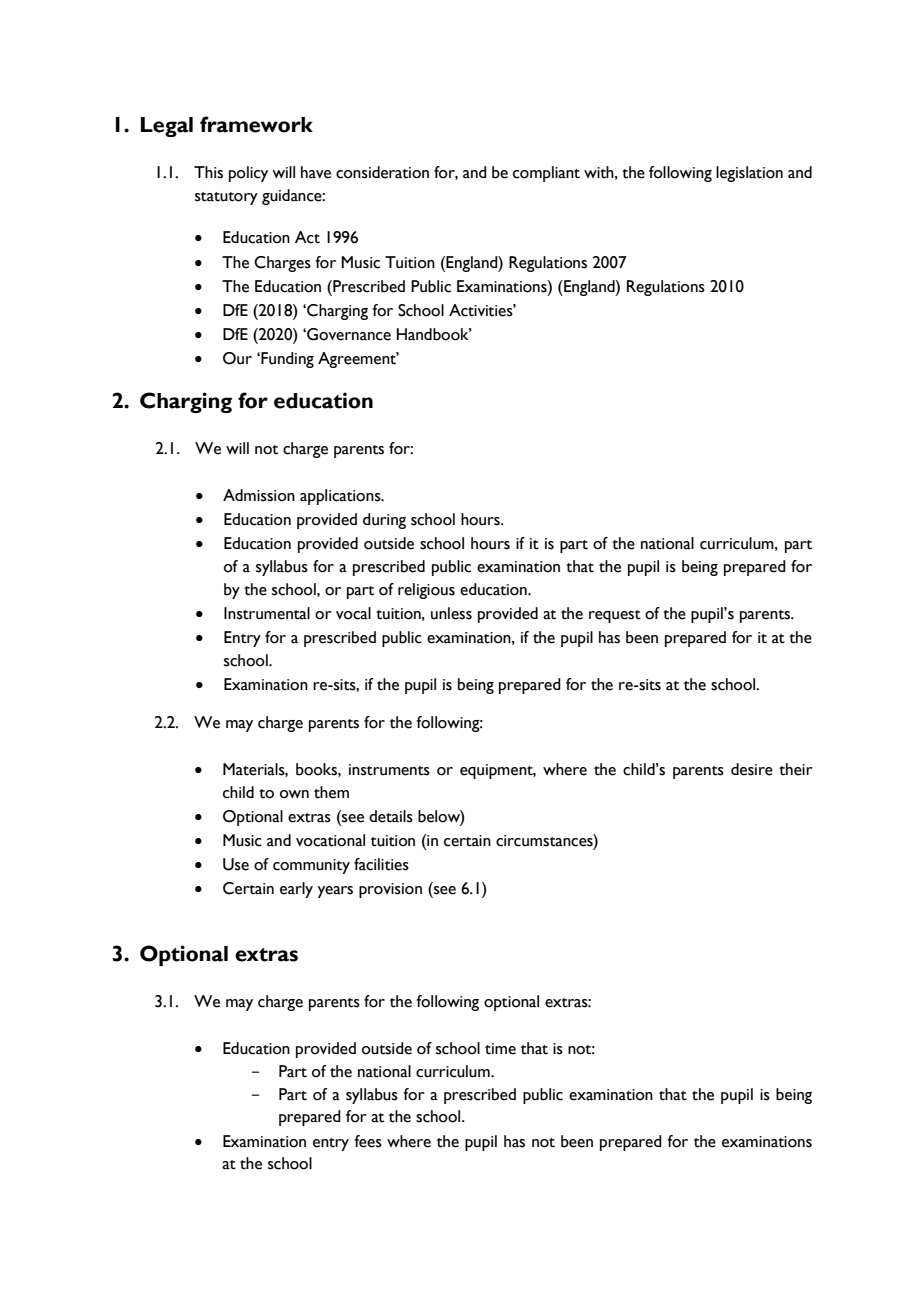  What do you see at coordinates (391, 816) in the screenshot?
I see `details` at bounding box center [391, 816].
